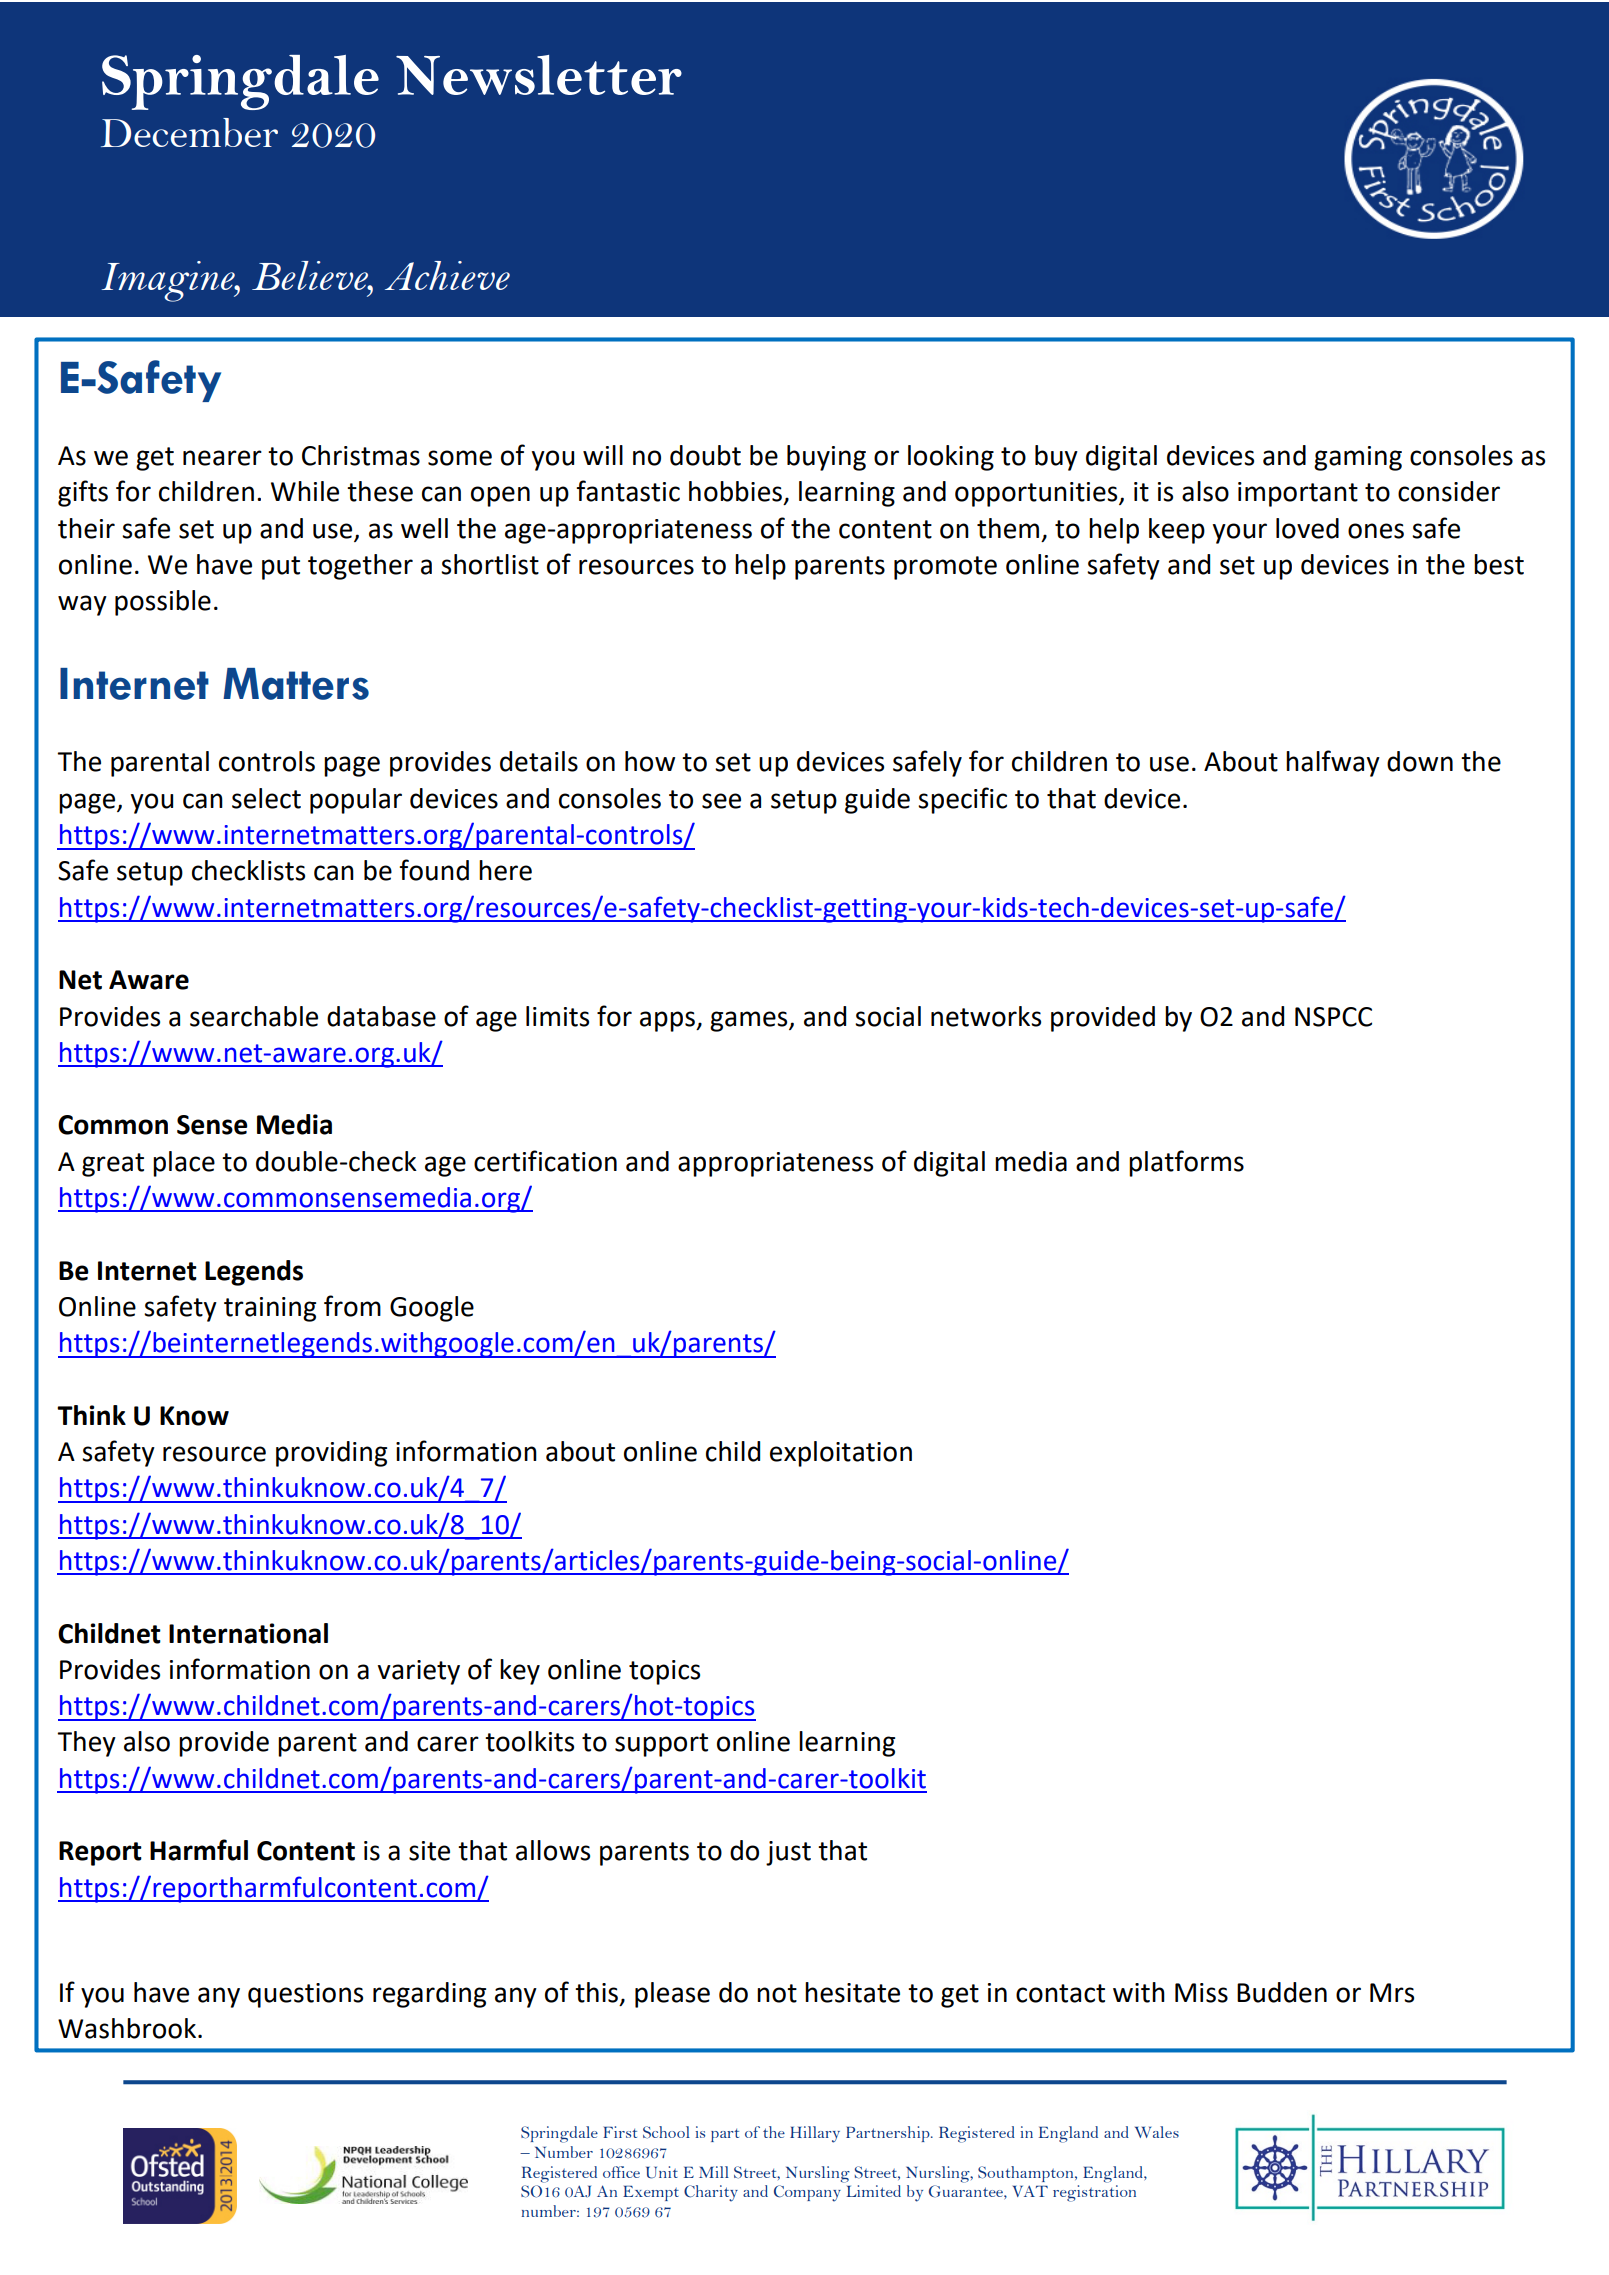  I want to click on gaming, so click(1358, 458).
